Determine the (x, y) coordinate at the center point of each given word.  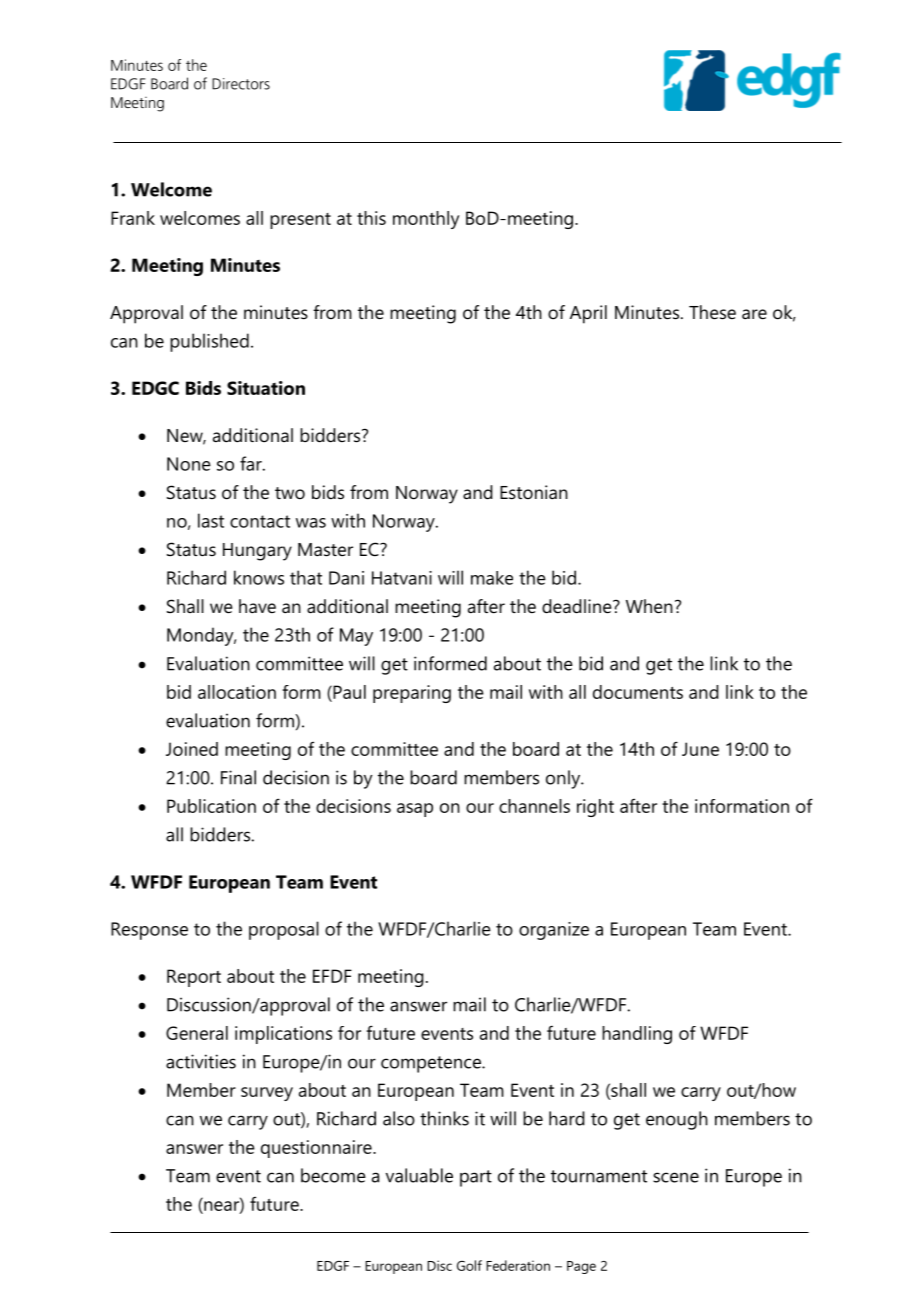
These (712, 312)
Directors (241, 84)
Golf (469, 1265)
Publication (211, 806)
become (333, 1175)
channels (534, 806)
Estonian (534, 492)
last (211, 520)
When (649, 606)
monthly (426, 220)
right (595, 808)
